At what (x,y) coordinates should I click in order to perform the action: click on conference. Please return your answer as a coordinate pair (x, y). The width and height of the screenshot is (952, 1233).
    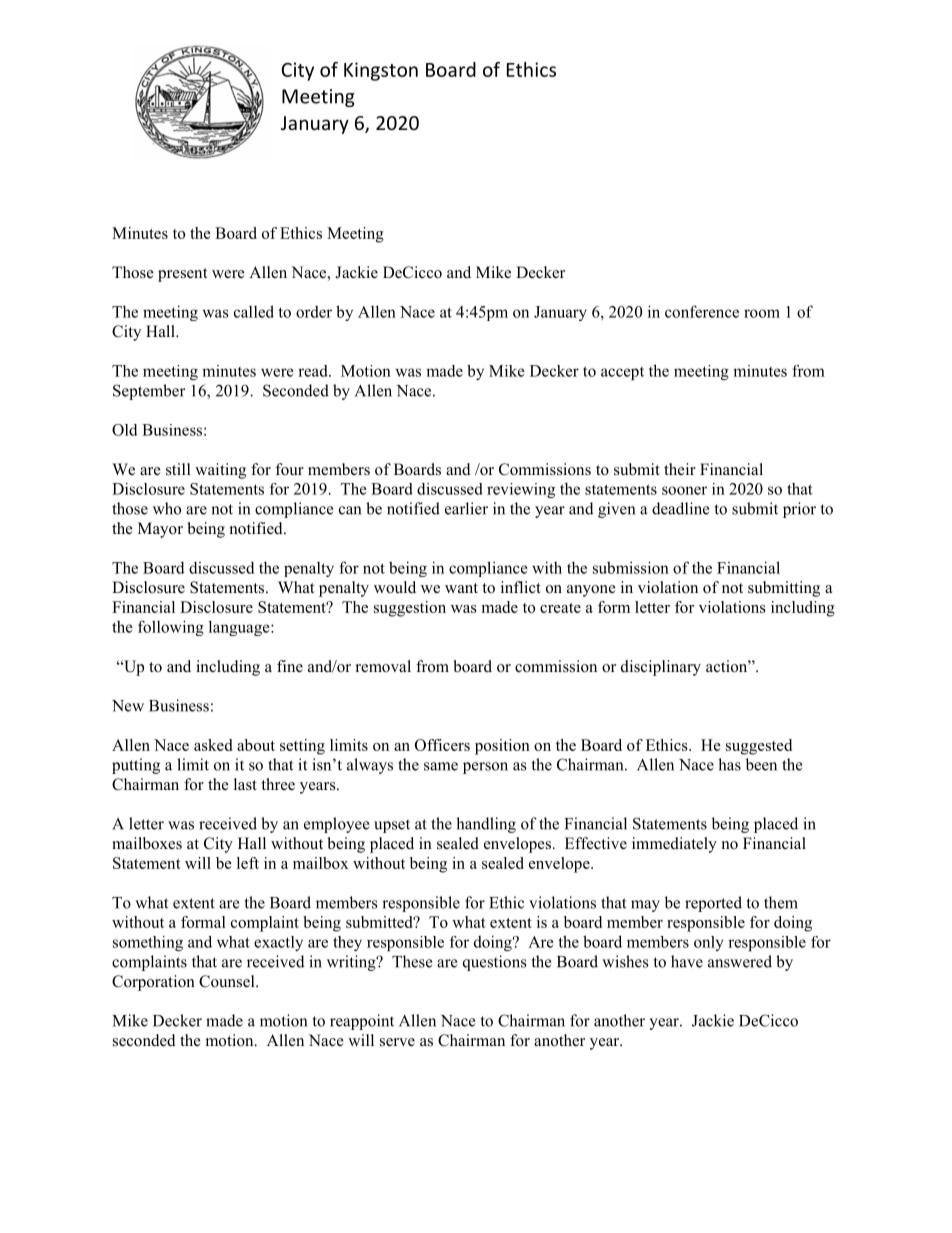
    Looking at the image, I should click on (702, 311).
